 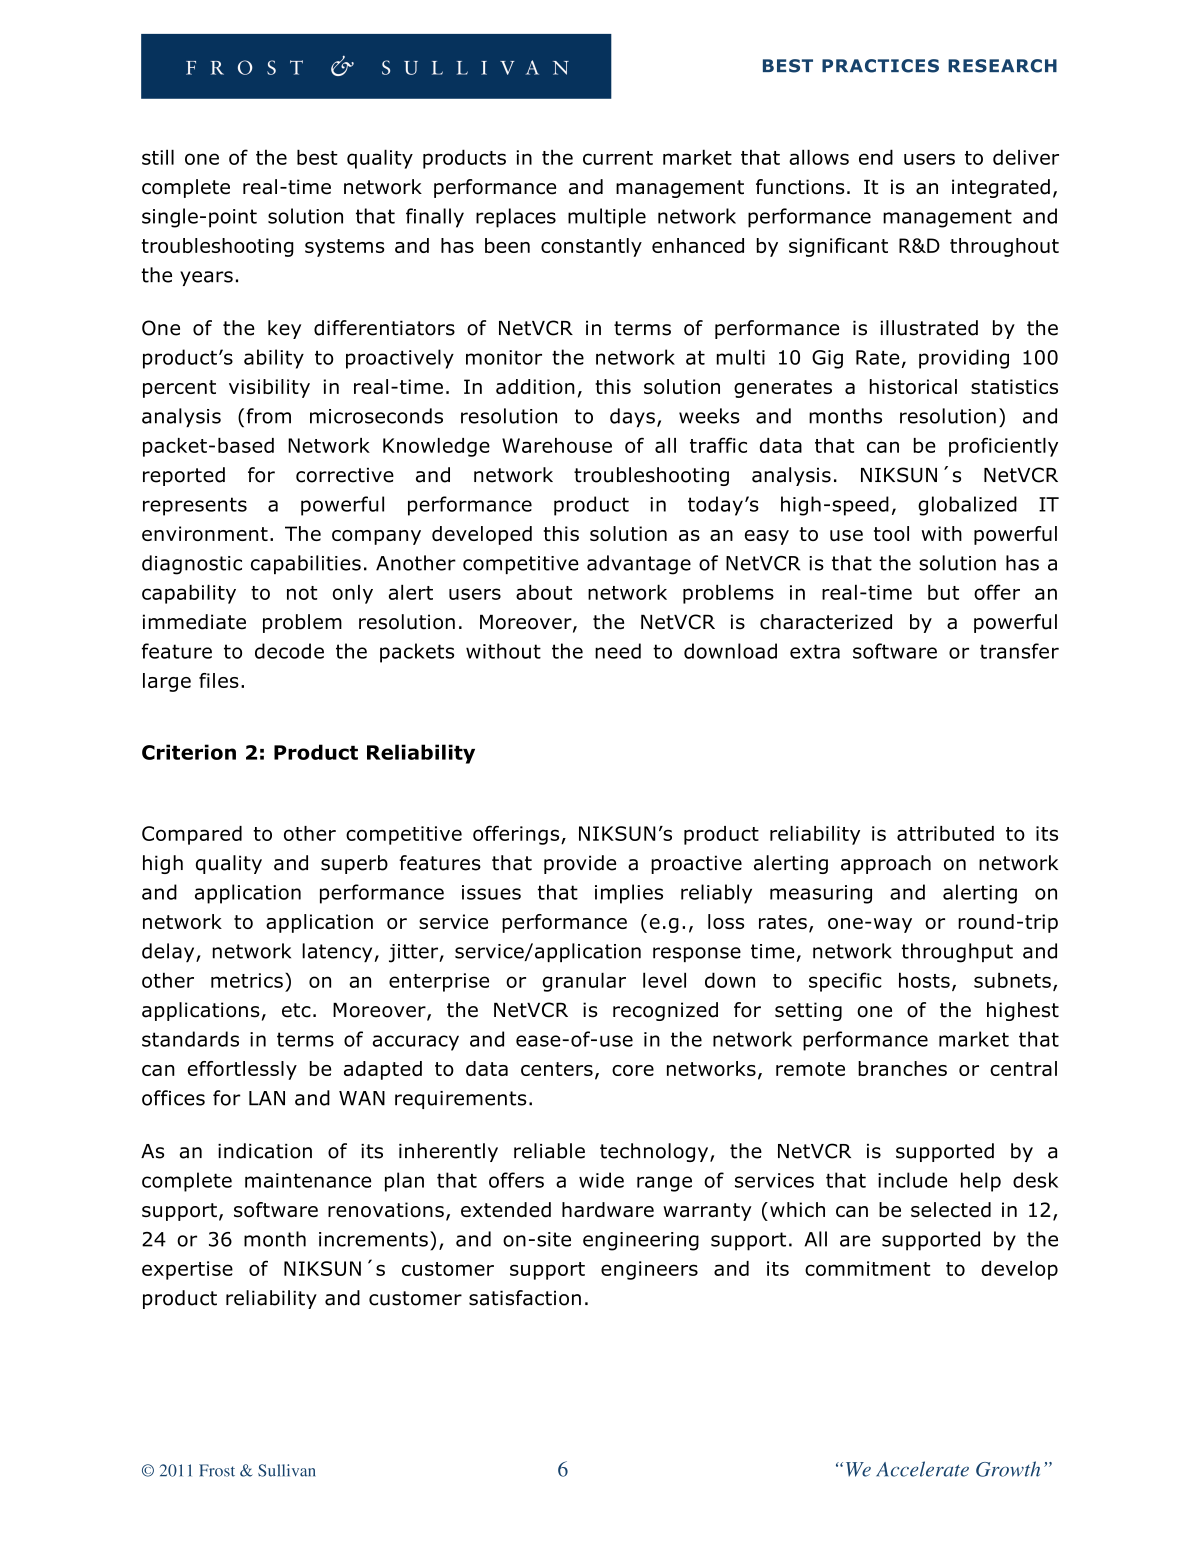 I want to click on current, so click(x=618, y=158).
